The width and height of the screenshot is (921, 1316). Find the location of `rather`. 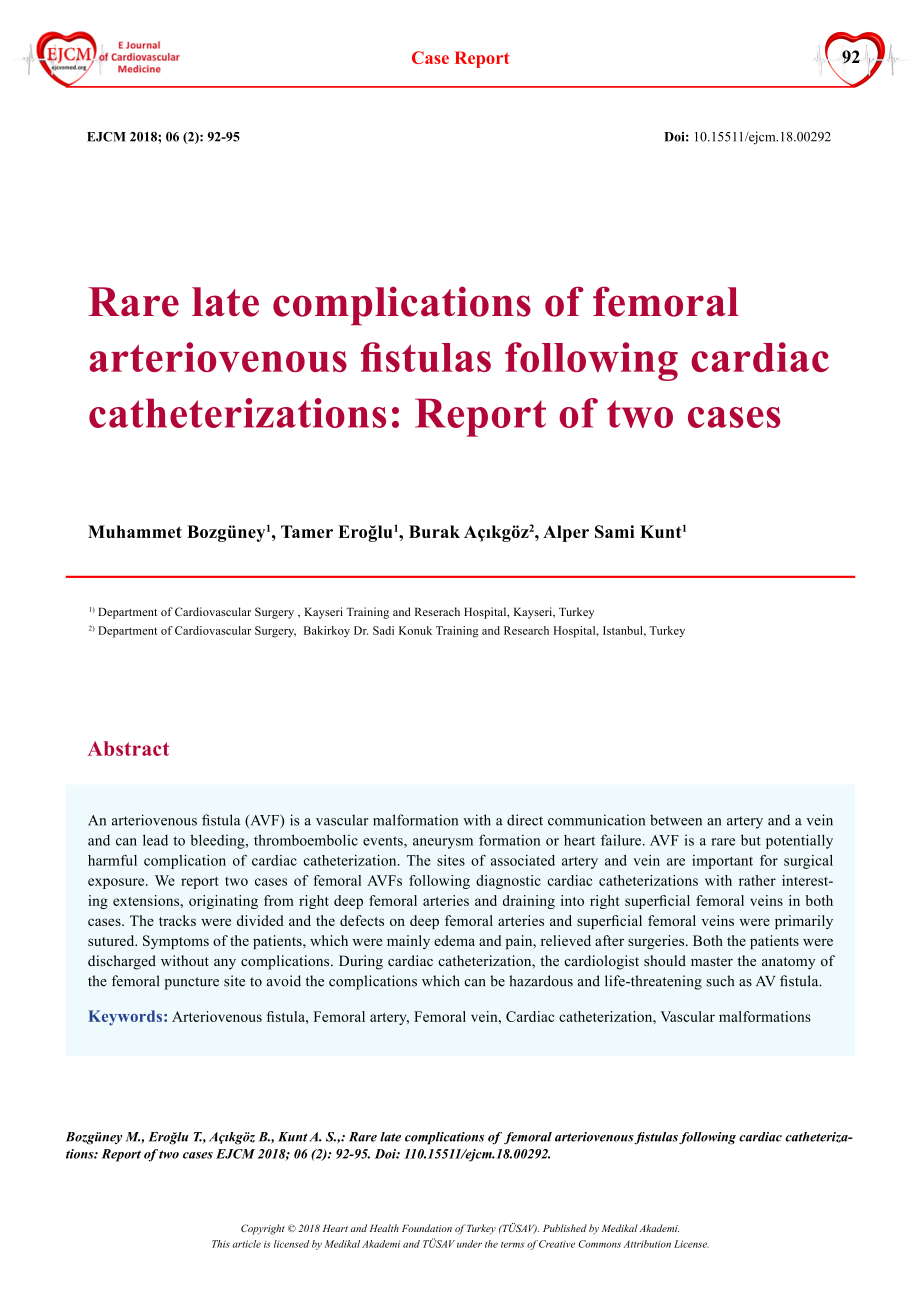

rather is located at coordinates (757, 880).
